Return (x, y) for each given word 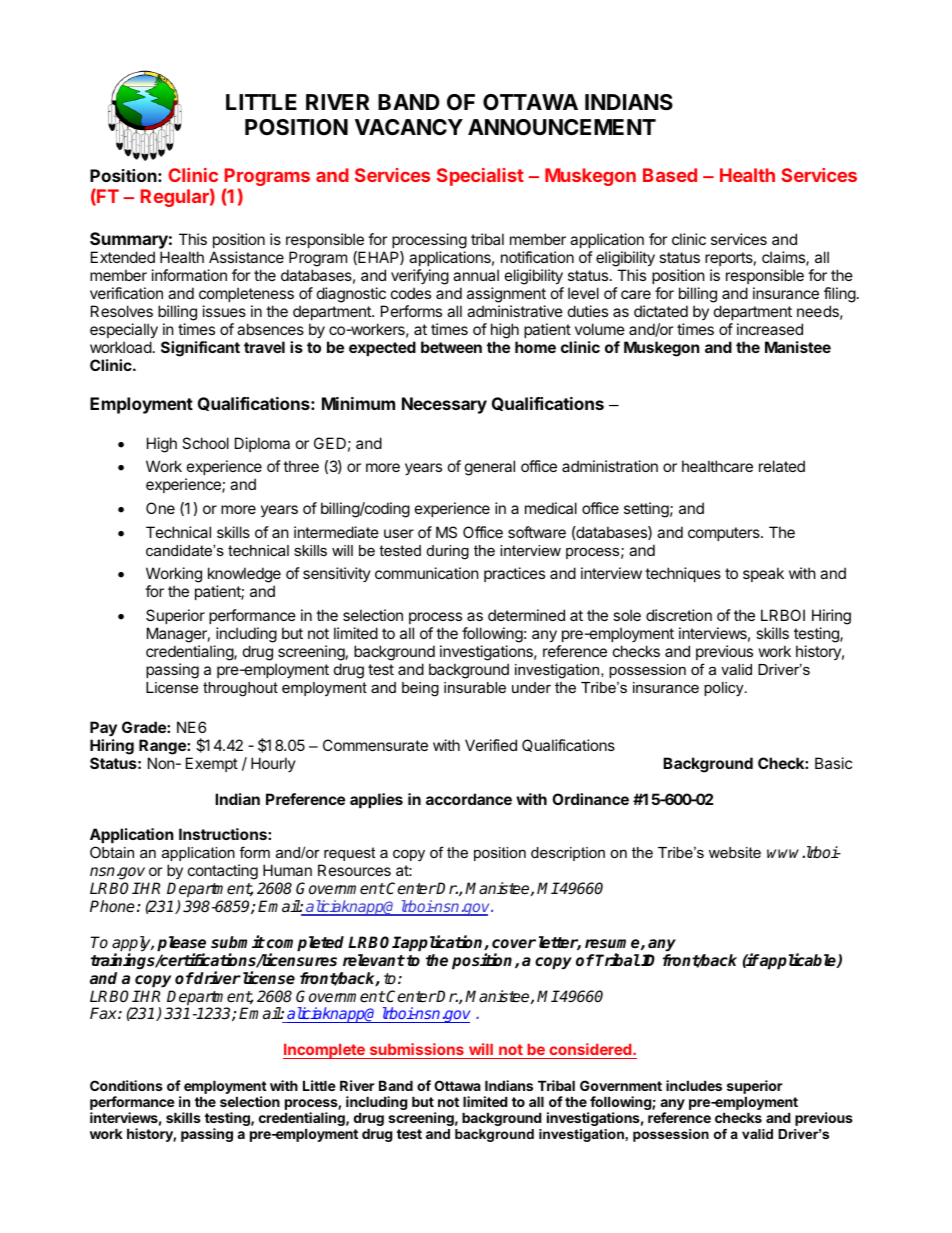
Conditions (126, 1085)
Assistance (246, 257)
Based (670, 175)
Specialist (480, 177)
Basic (833, 763)
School (205, 443)
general (490, 468)
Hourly (273, 764)
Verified (491, 745)
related (782, 466)
